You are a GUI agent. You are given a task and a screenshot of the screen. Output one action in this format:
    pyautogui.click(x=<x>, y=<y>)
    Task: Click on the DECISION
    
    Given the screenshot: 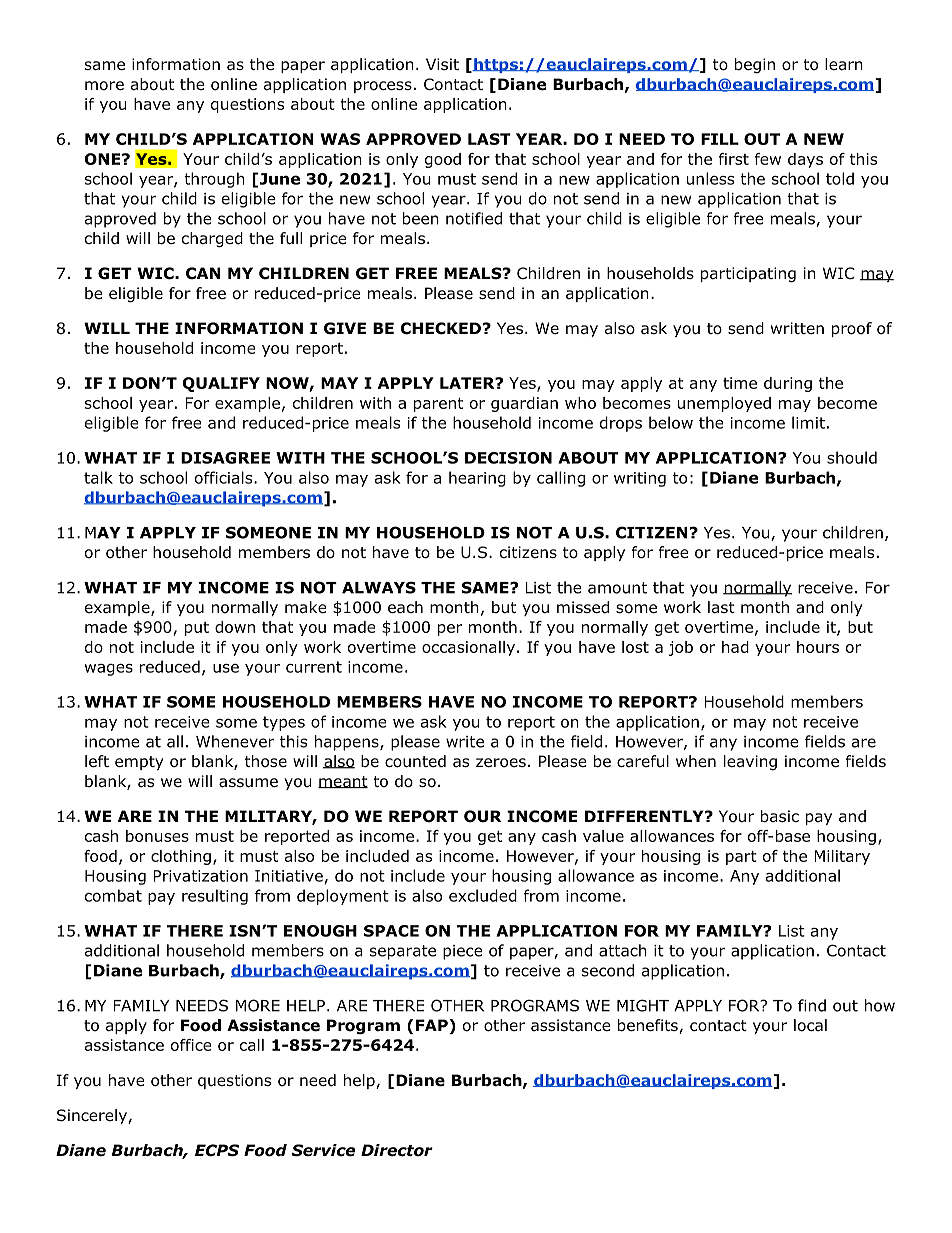 What is the action you would take?
    pyautogui.click(x=508, y=458)
